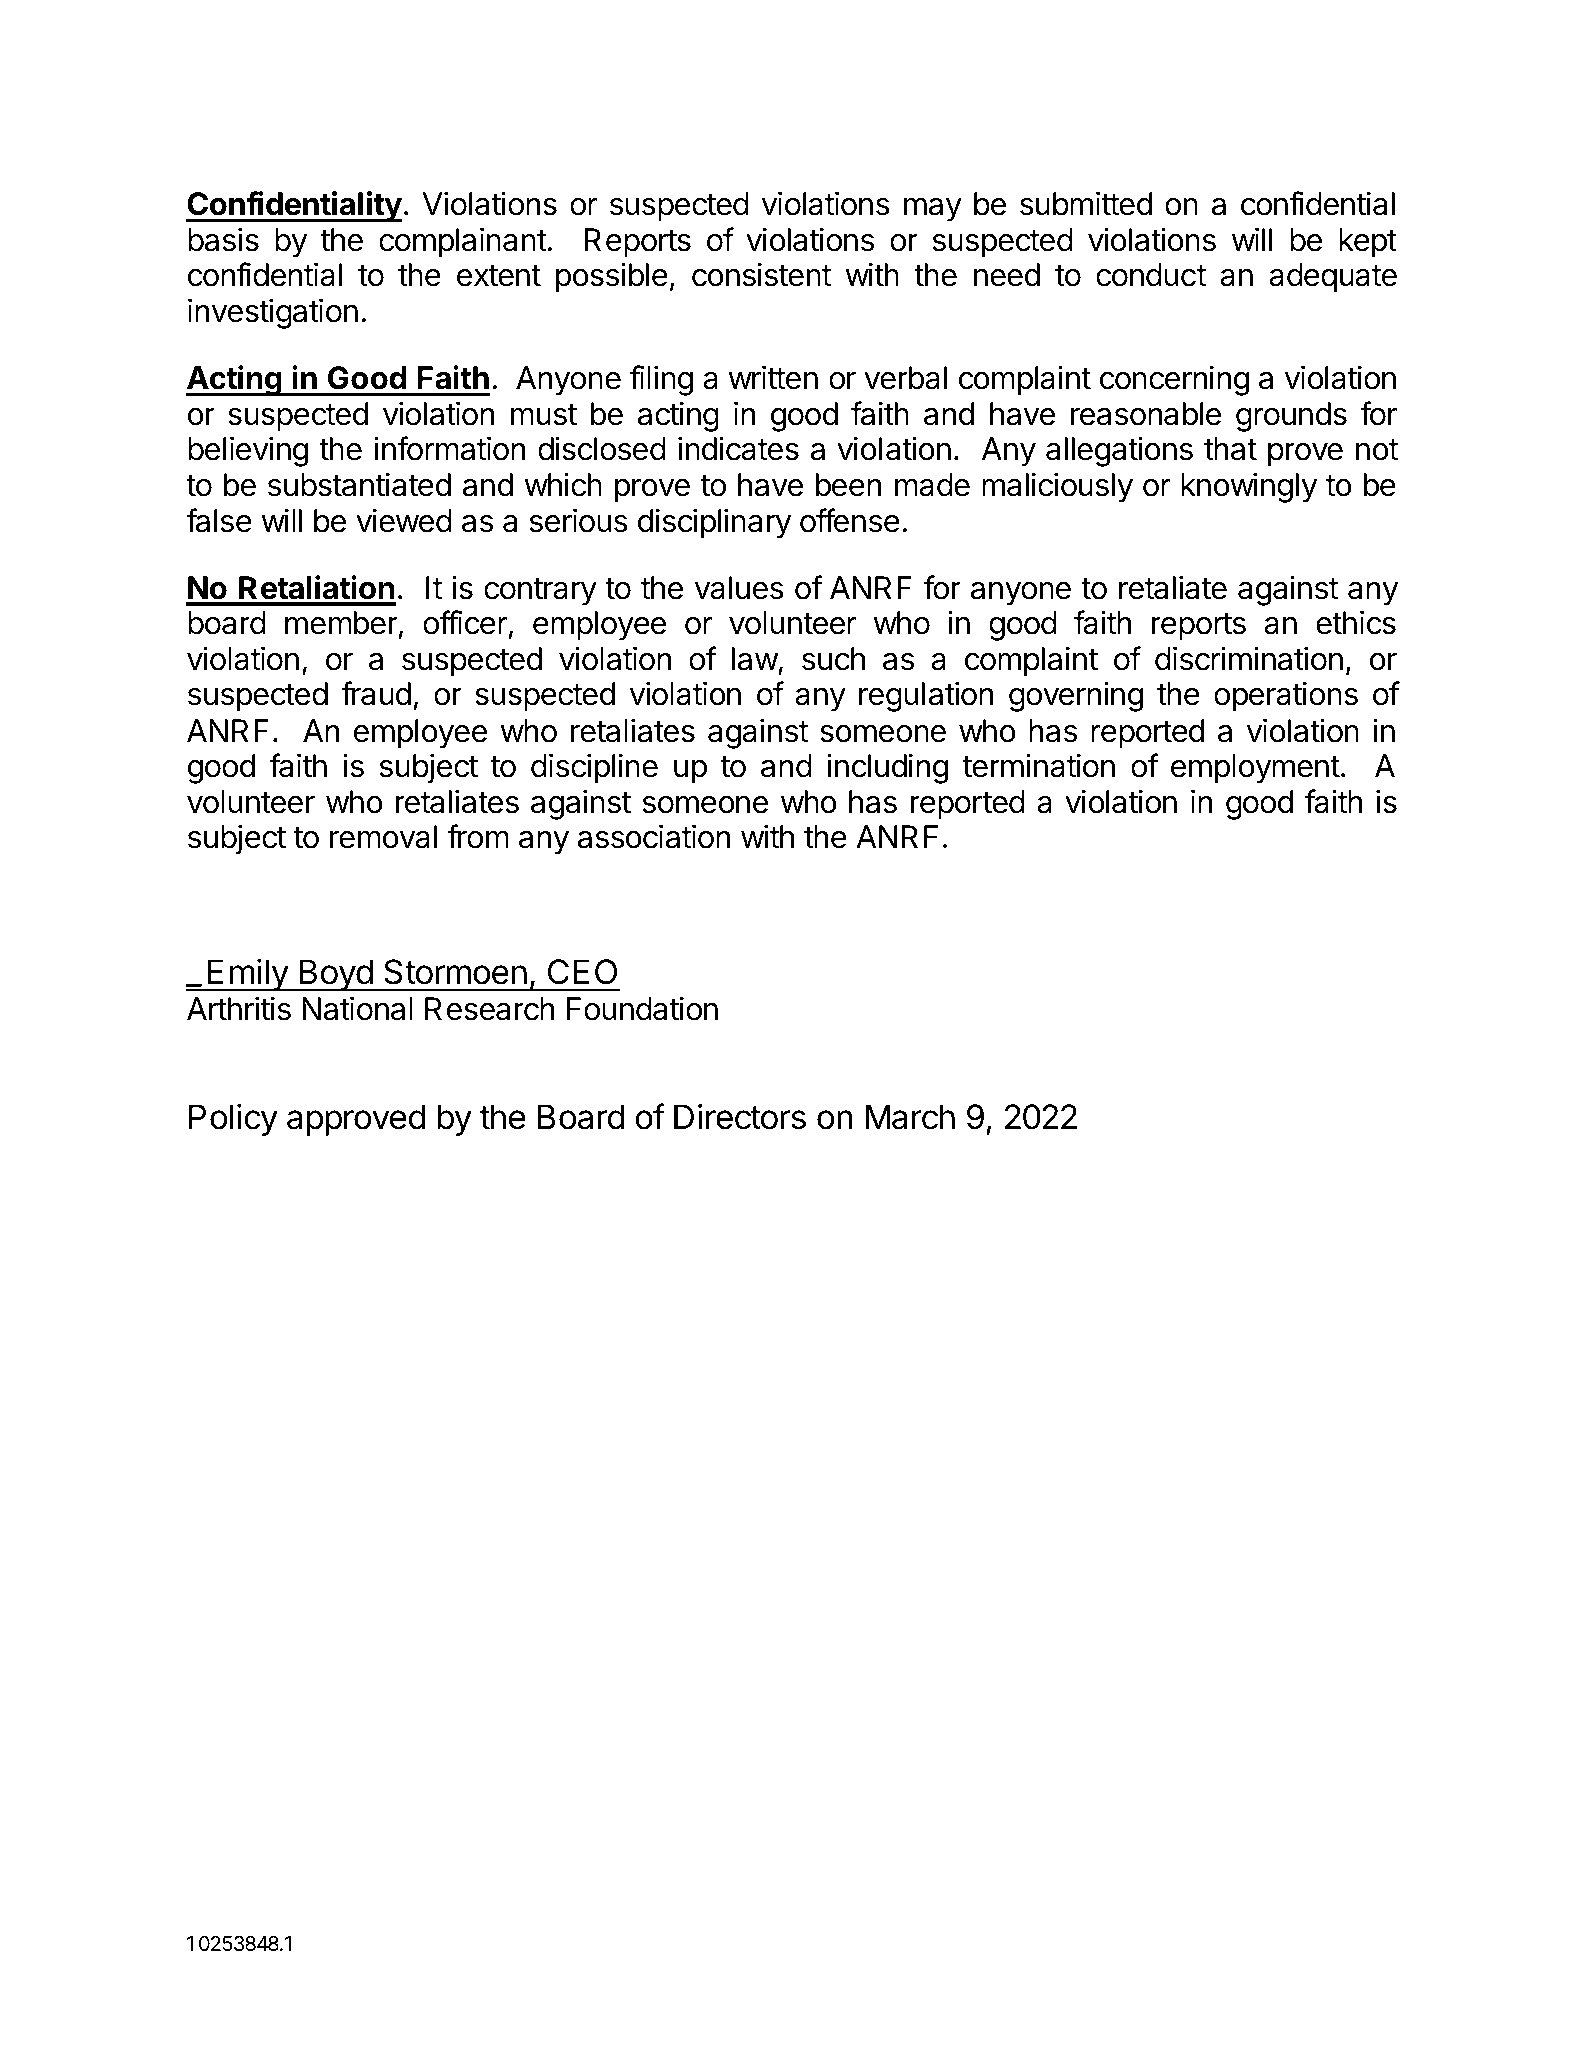  What do you see at coordinates (761, 274) in the screenshot?
I see `consistent` at bounding box center [761, 274].
